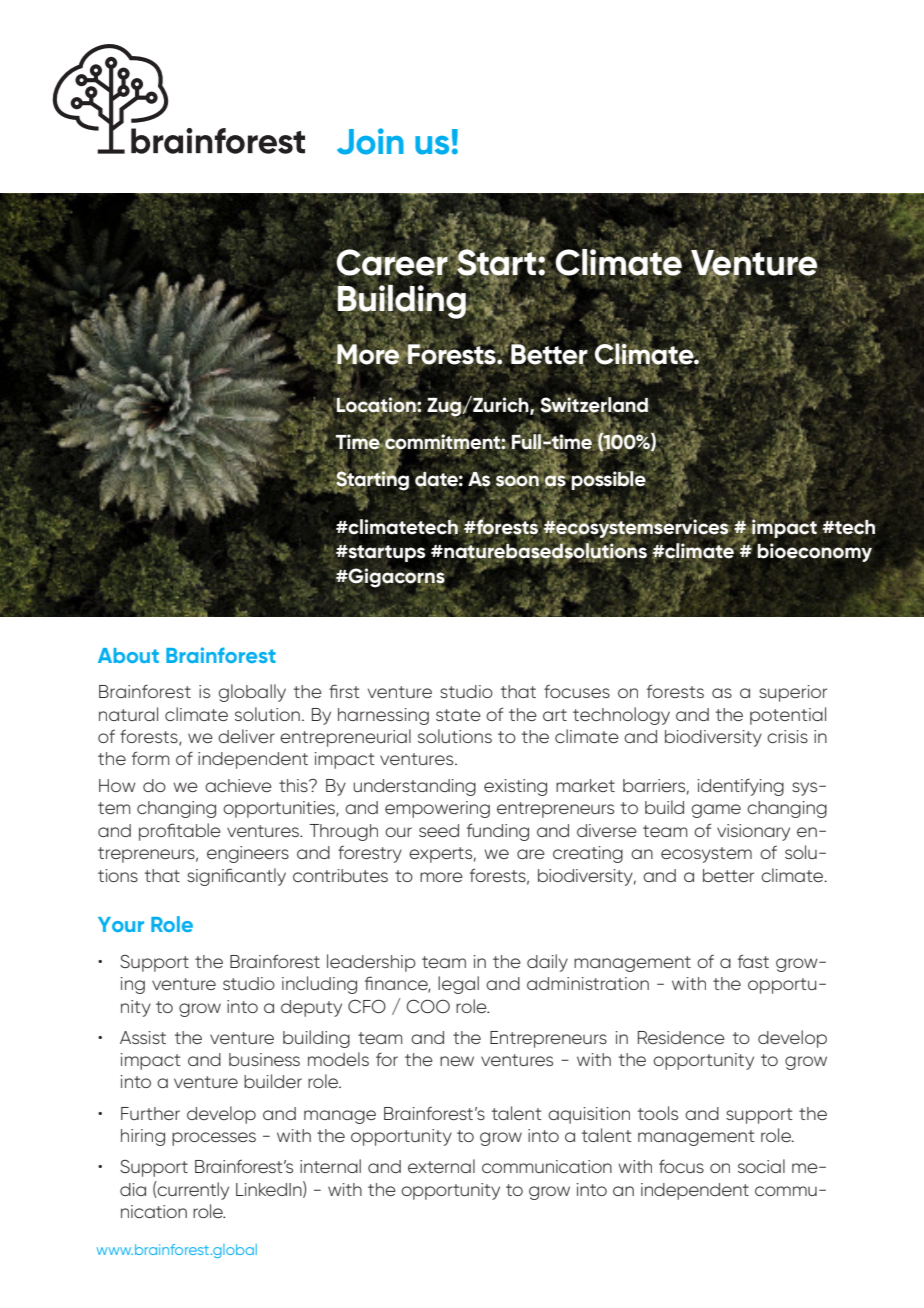 The height and width of the image is (1308, 924). I want to click on visionary, so click(753, 832).
